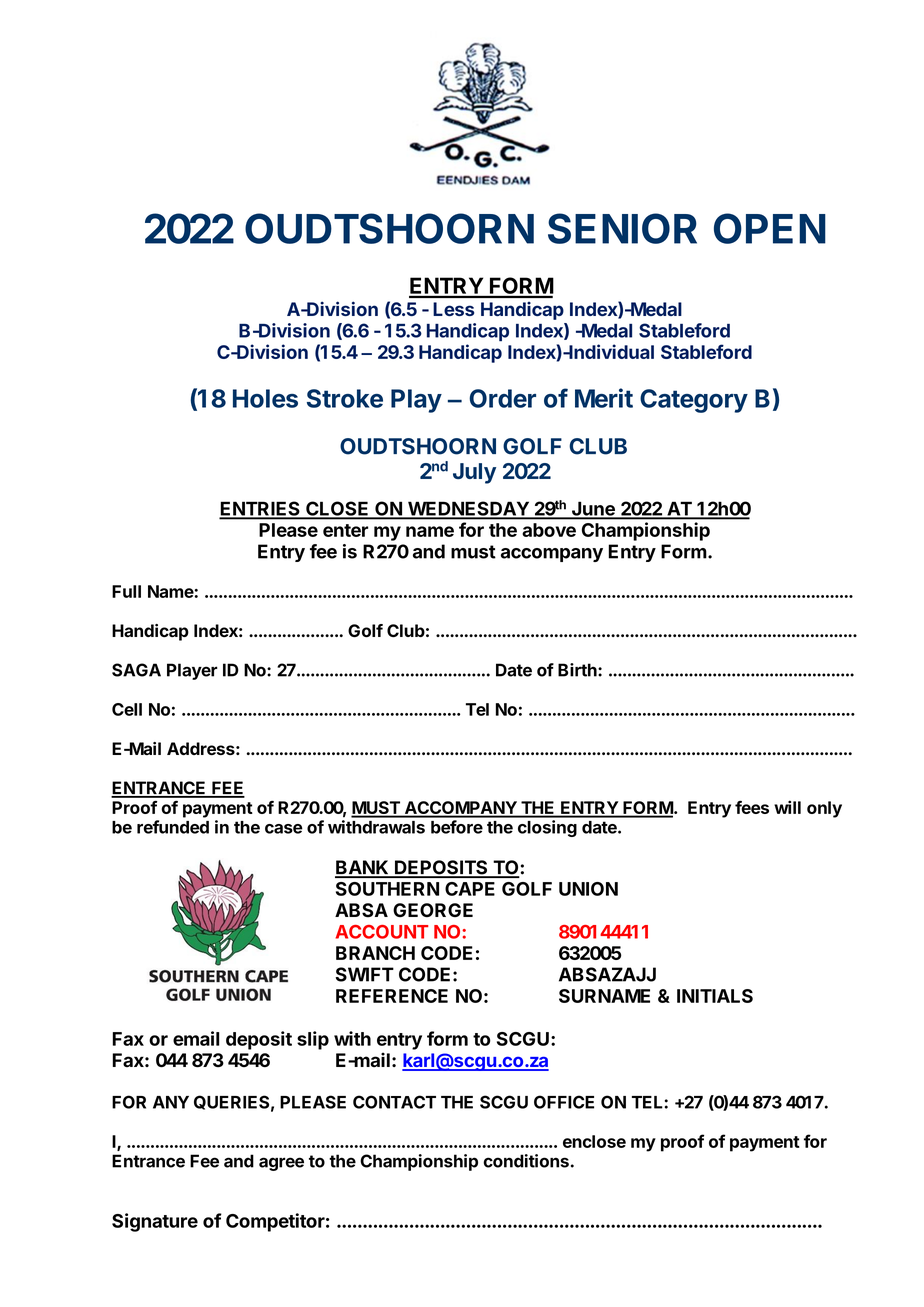  Describe the element at coordinates (468, 509) in the screenshot. I see `WEDNESDAY` at that location.
